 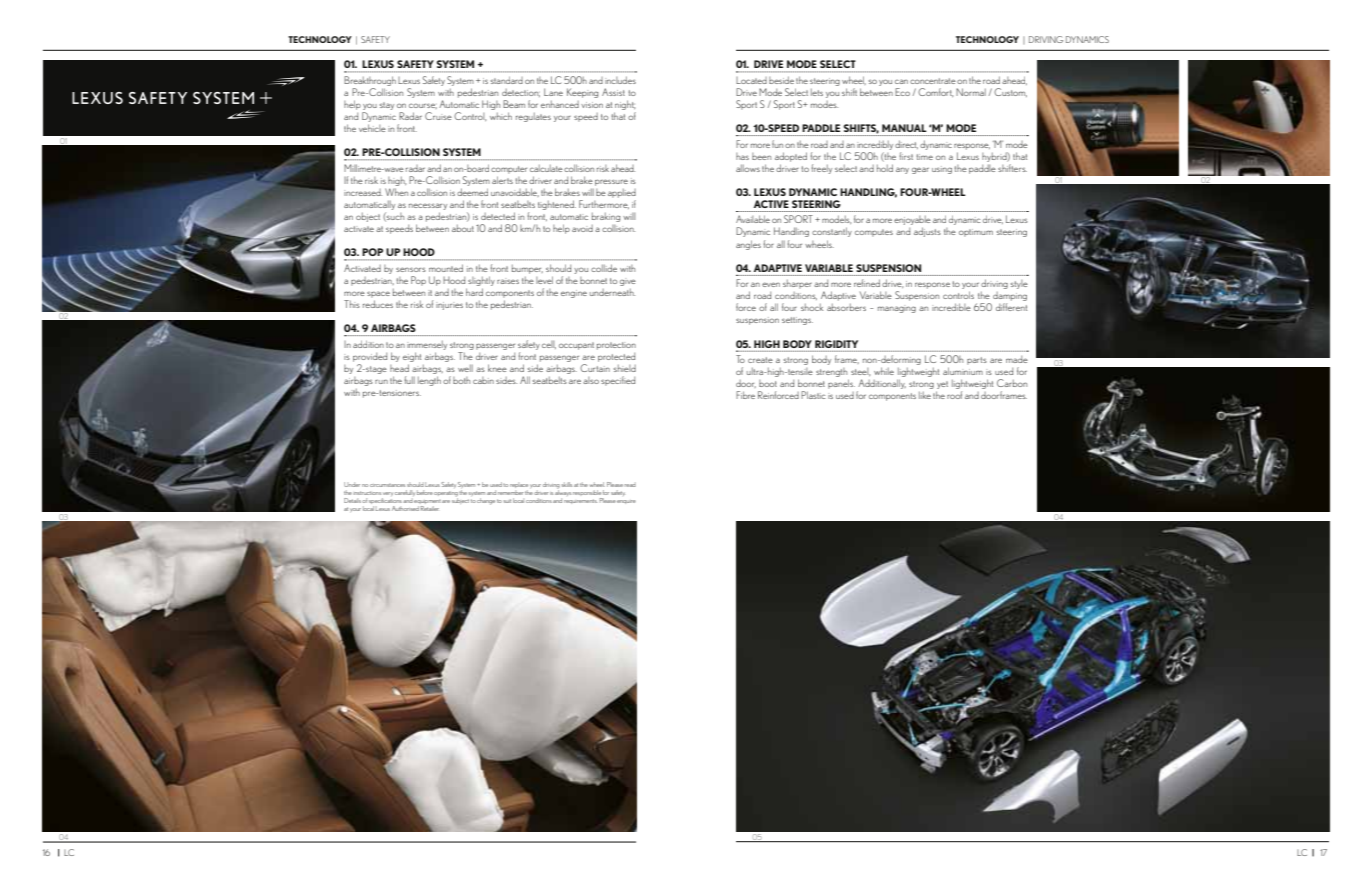 I want to click on immensely, so click(x=427, y=345).
